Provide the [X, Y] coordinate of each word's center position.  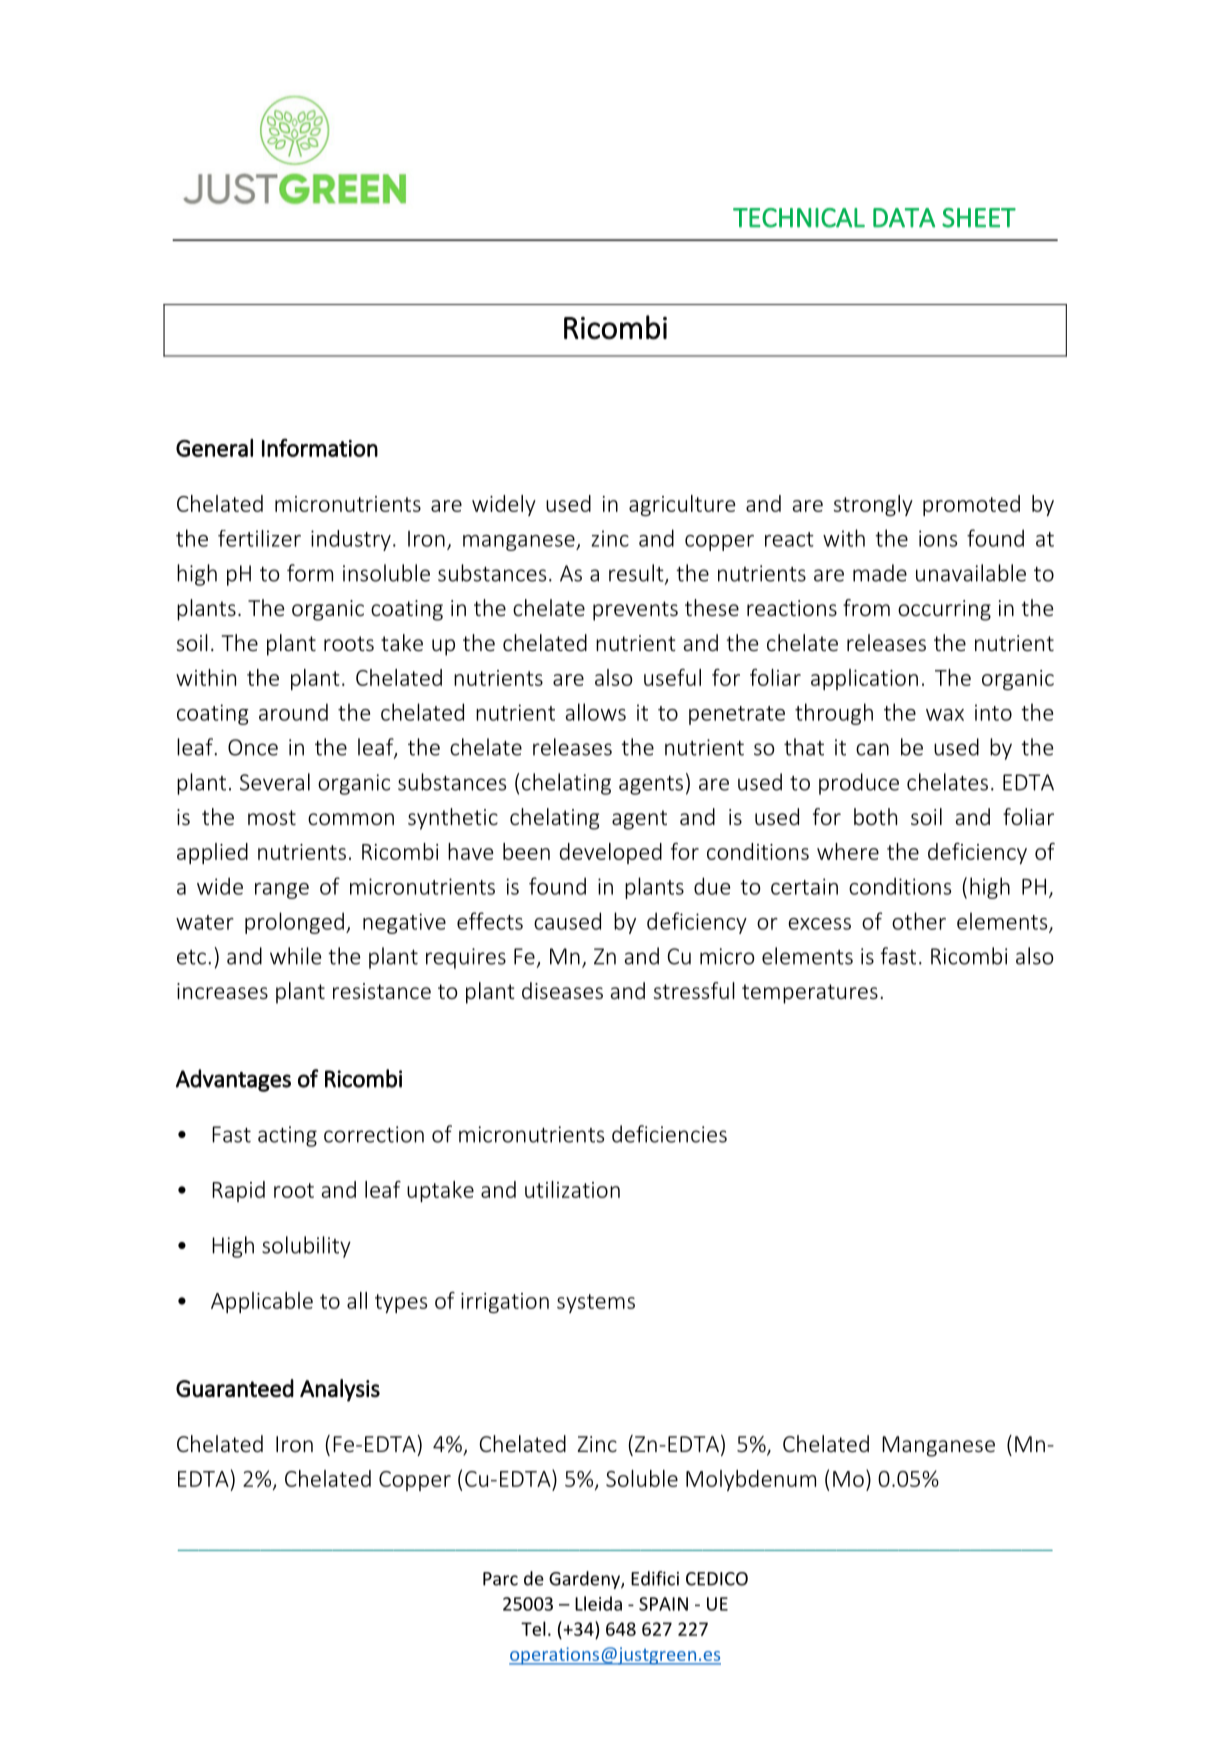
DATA [904, 218]
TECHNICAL [799, 218]
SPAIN [663, 1604]
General [214, 448]
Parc [500, 1579]
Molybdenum [751, 1480]
